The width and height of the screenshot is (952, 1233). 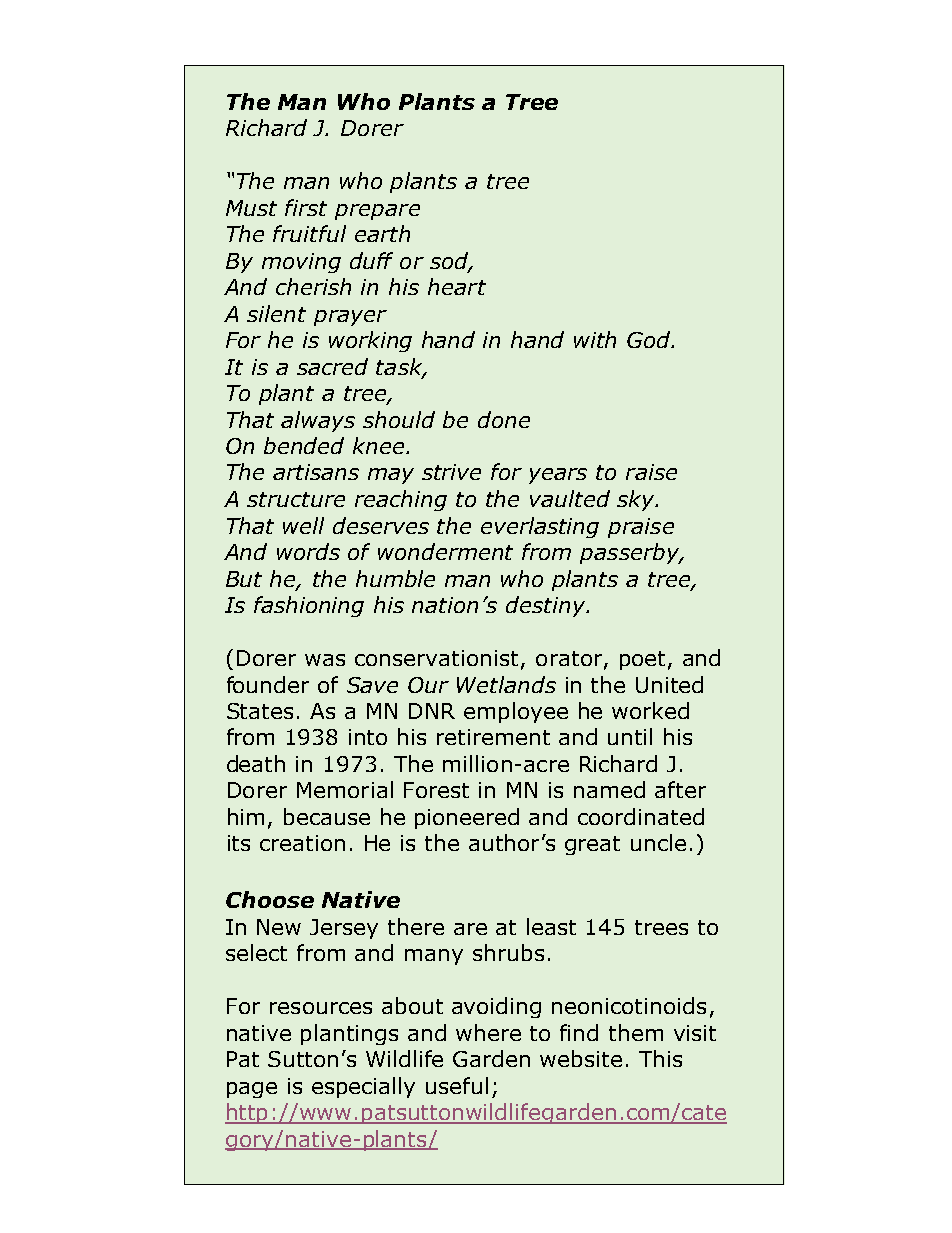 I want to click on sky, so click(x=637, y=500).
